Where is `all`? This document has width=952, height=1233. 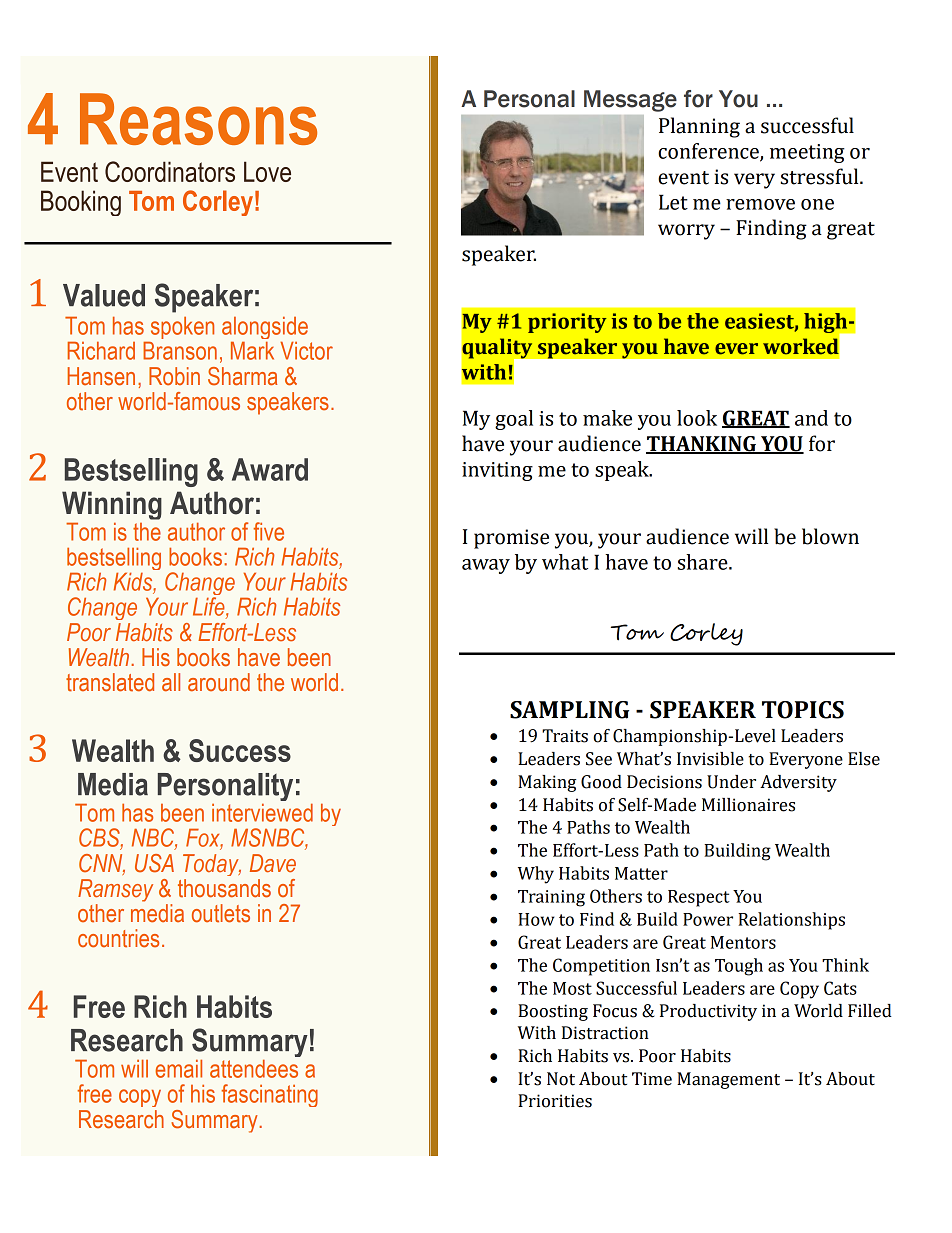
all is located at coordinates (171, 682).
